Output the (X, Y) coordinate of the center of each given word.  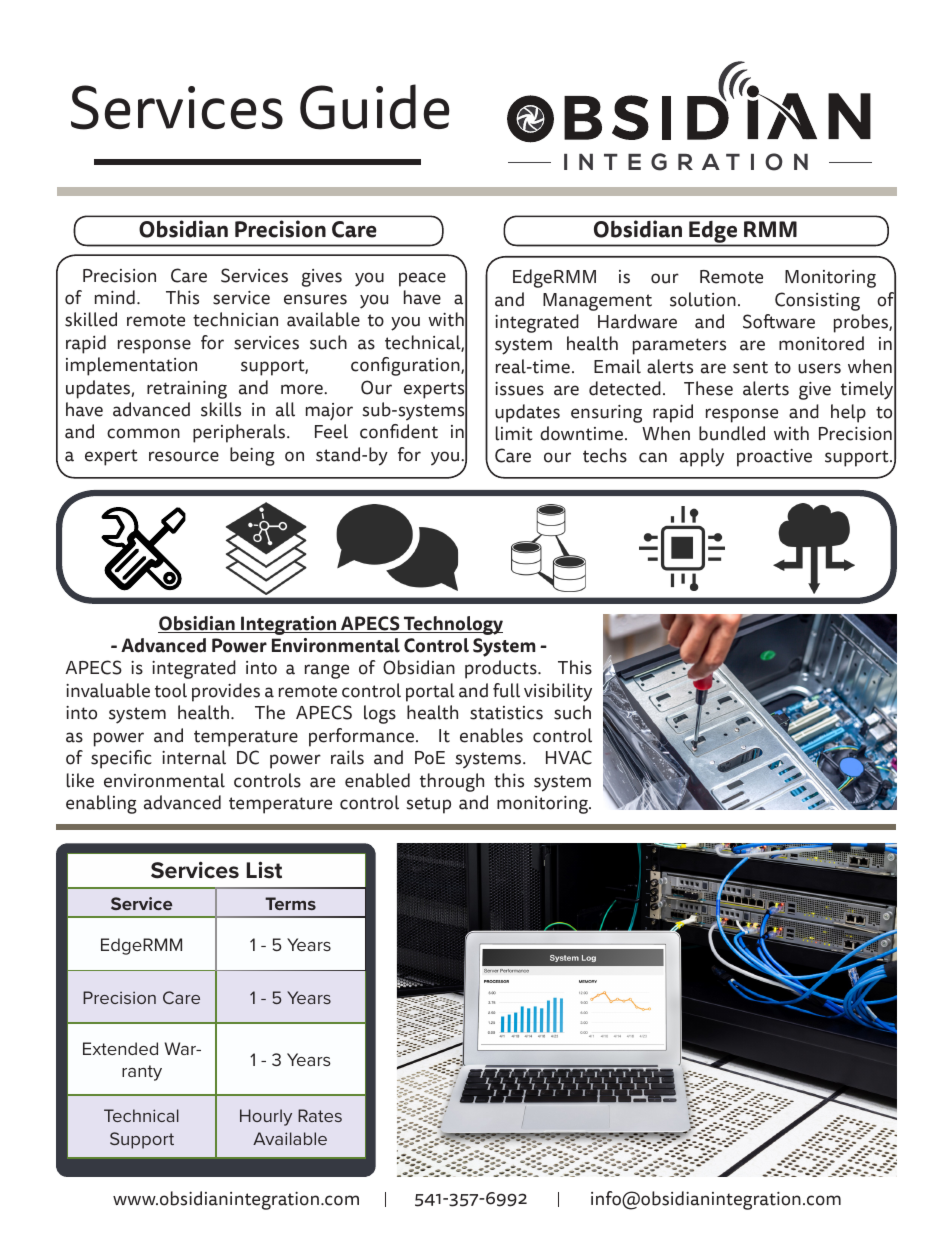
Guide (375, 107)
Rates (320, 1115)
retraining (187, 390)
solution (703, 299)
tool (171, 690)
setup (428, 805)
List (264, 870)
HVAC (569, 757)
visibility (558, 692)
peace (422, 279)
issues (519, 389)
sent (750, 367)
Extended (120, 1048)
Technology (452, 625)
